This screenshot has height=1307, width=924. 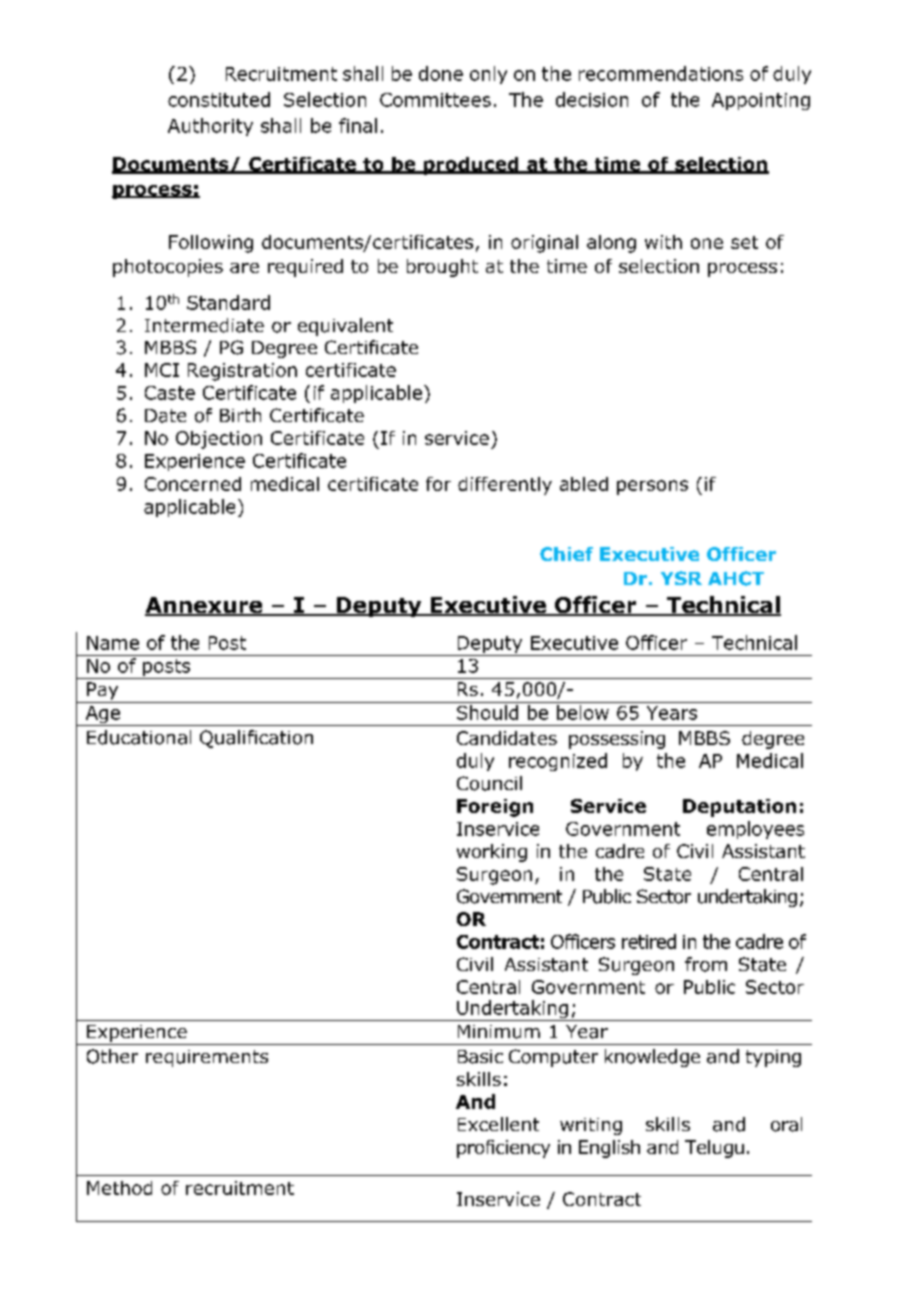 What do you see at coordinates (113, 643) in the screenshot?
I see `Name` at bounding box center [113, 643].
